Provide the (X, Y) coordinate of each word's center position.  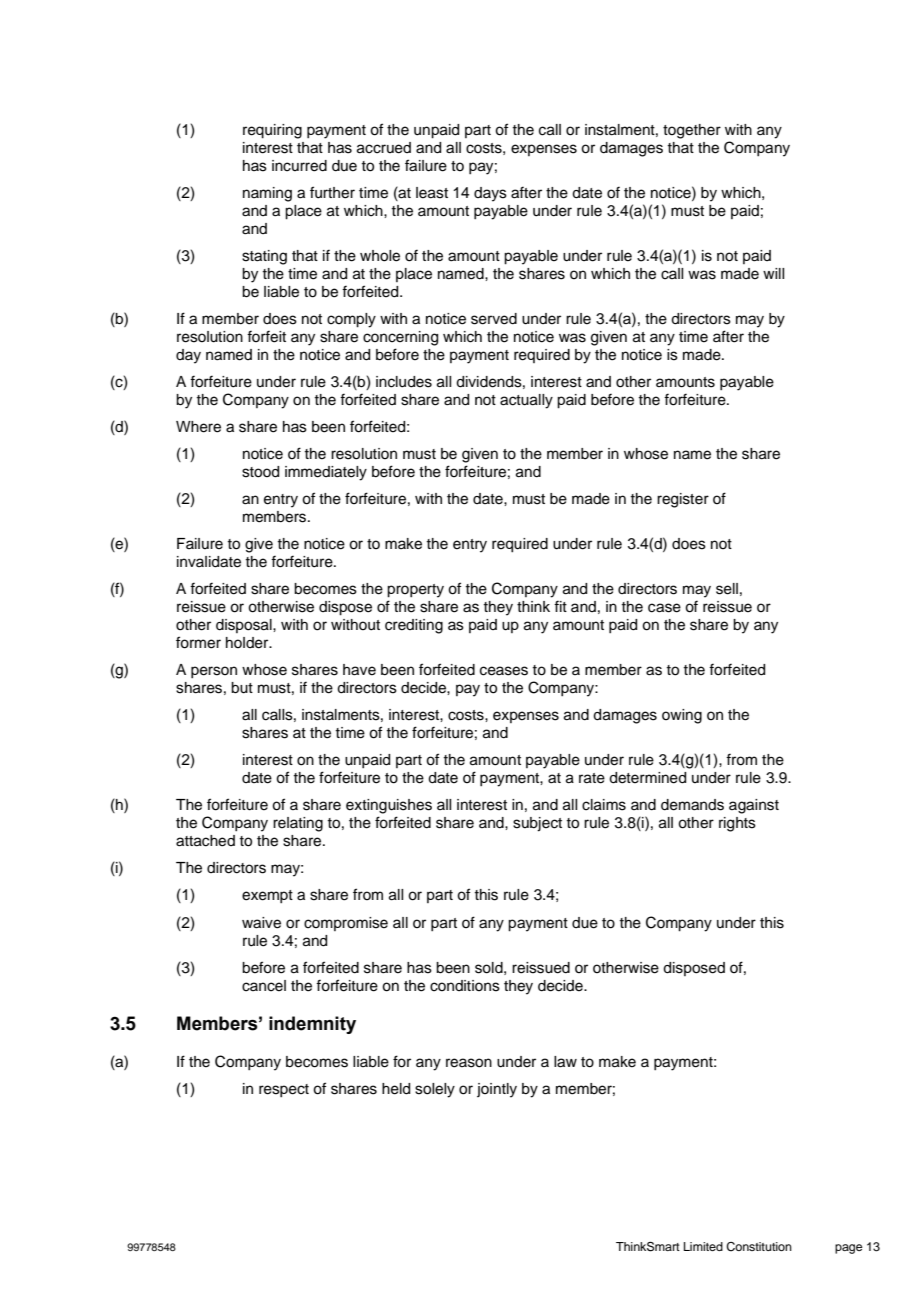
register (683, 500)
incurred (299, 166)
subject (537, 824)
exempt (267, 896)
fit (560, 606)
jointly (497, 1090)
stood (260, 472)
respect (284, 1090)
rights (737, 824)
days (490, 194)
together (692, 131)
